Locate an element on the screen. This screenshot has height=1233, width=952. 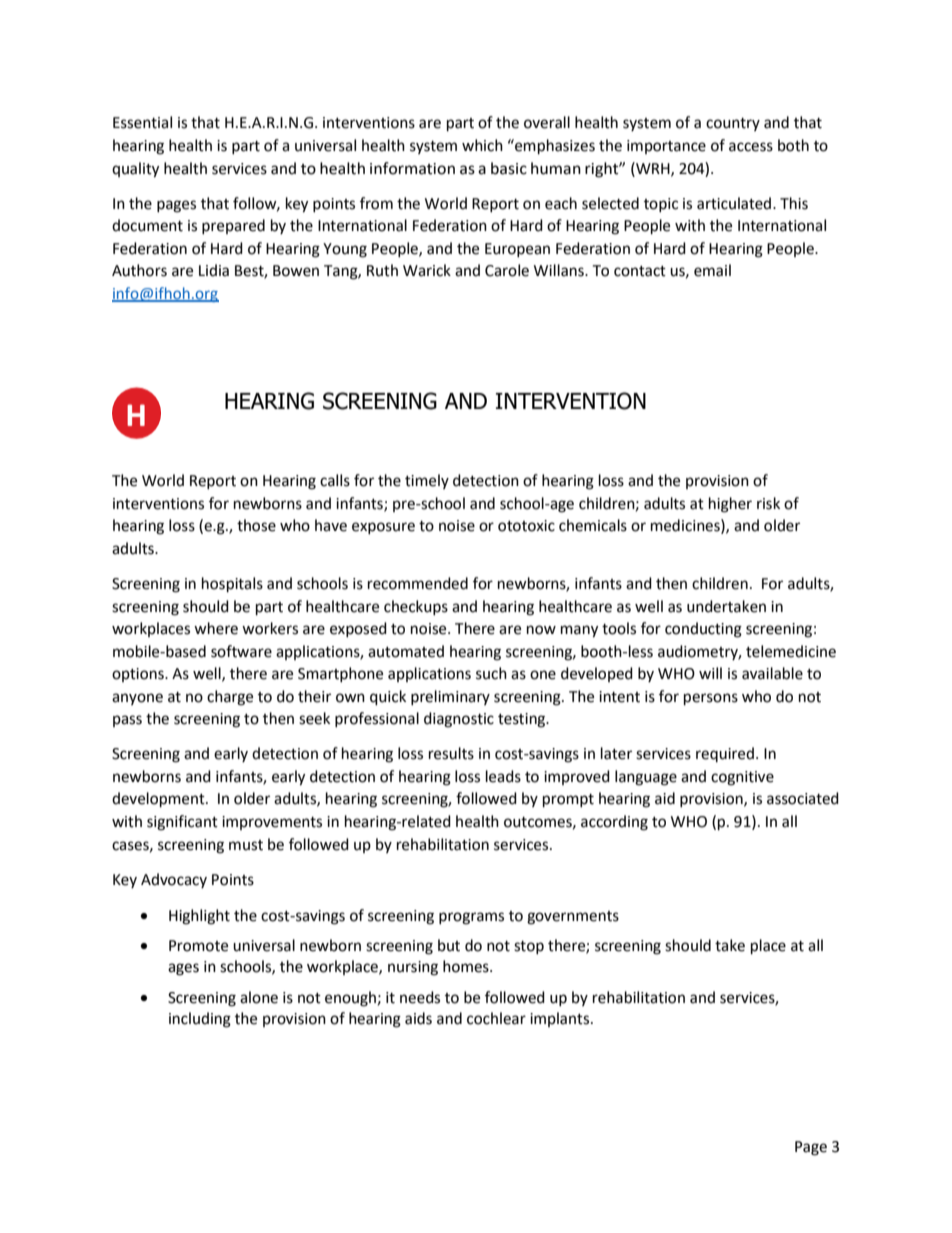
which is located at coordinates (482, 145).
